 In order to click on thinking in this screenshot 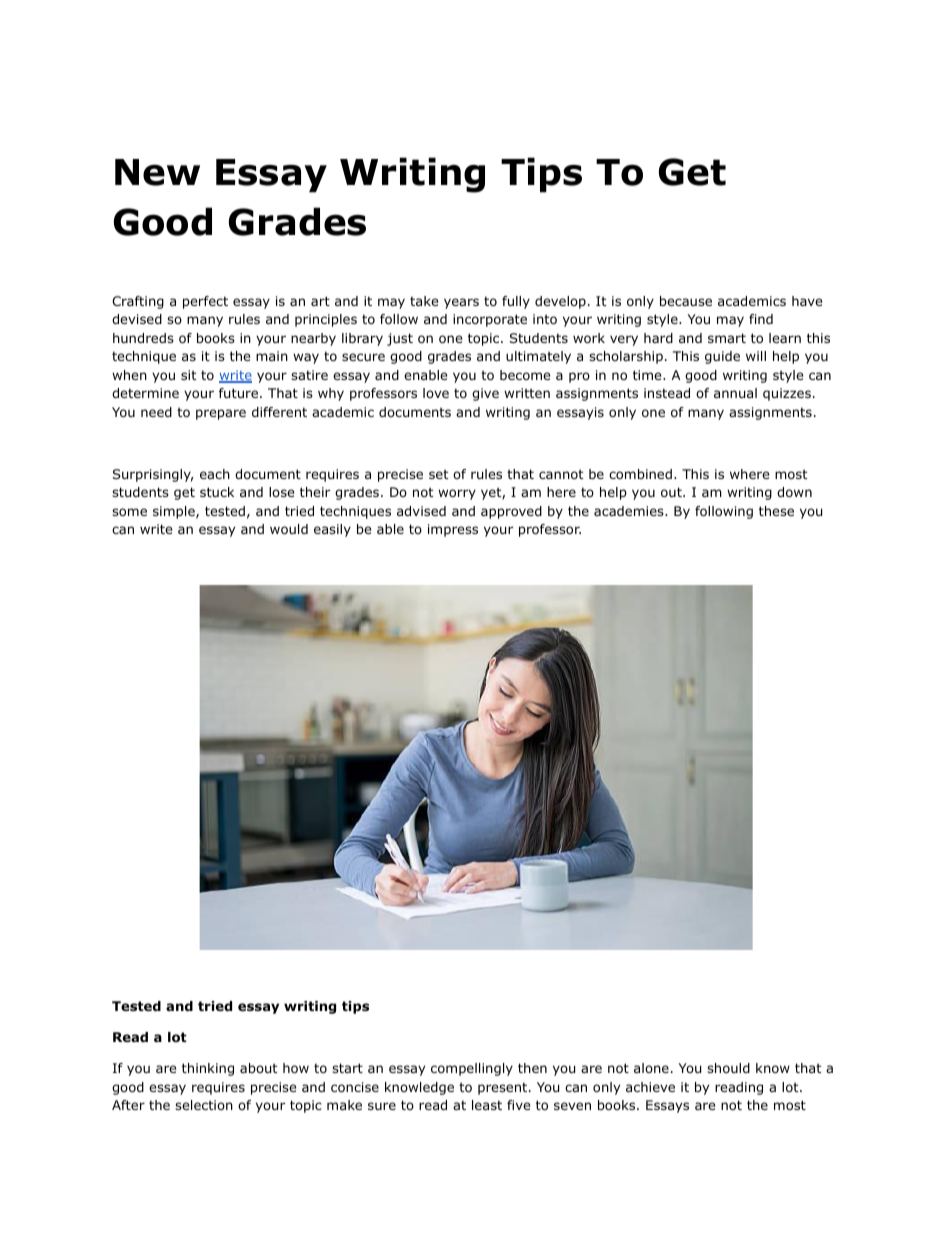, I will do `click(208, 1069)`.
